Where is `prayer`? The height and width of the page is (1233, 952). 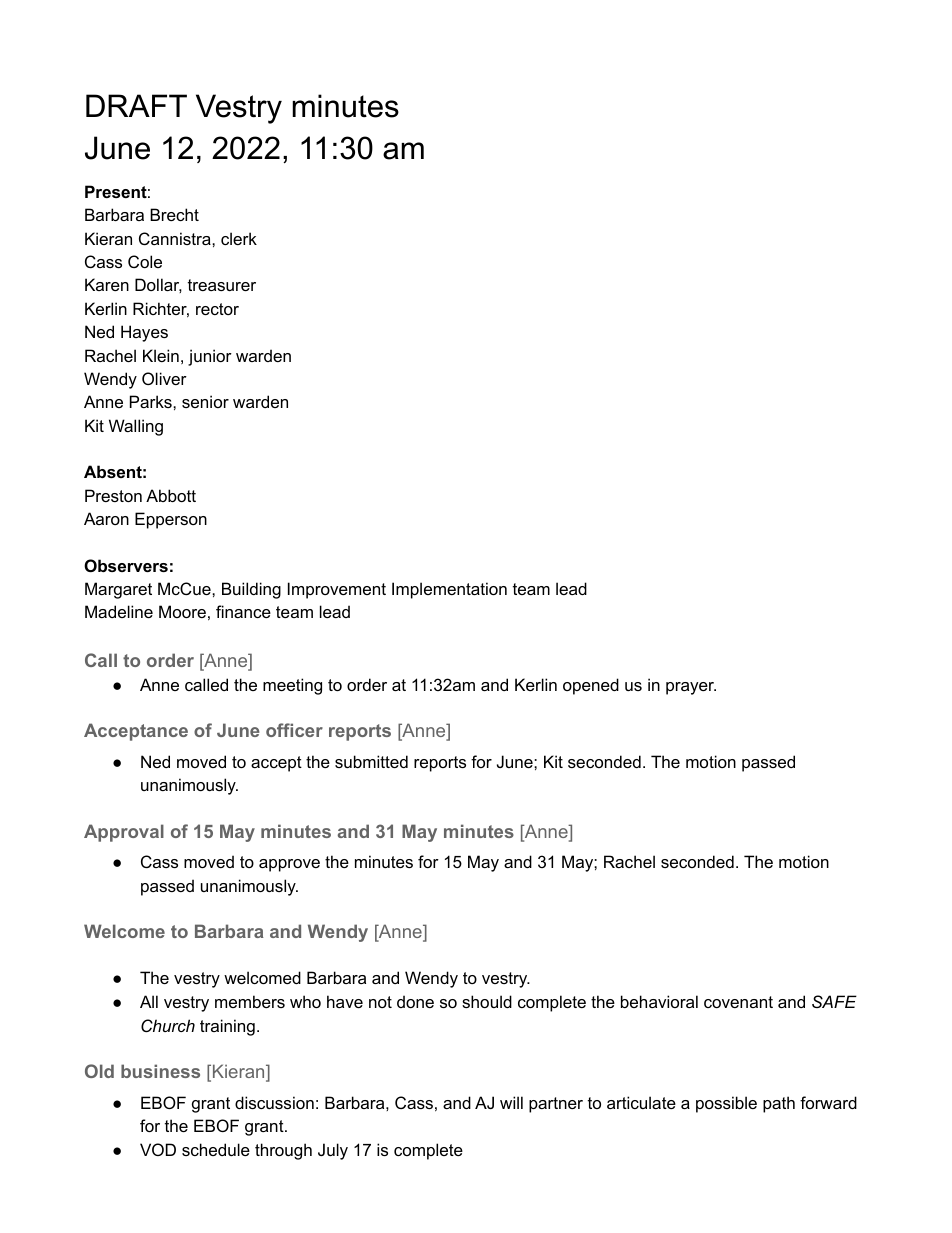 prayer is located at coordinates (691, 688).
